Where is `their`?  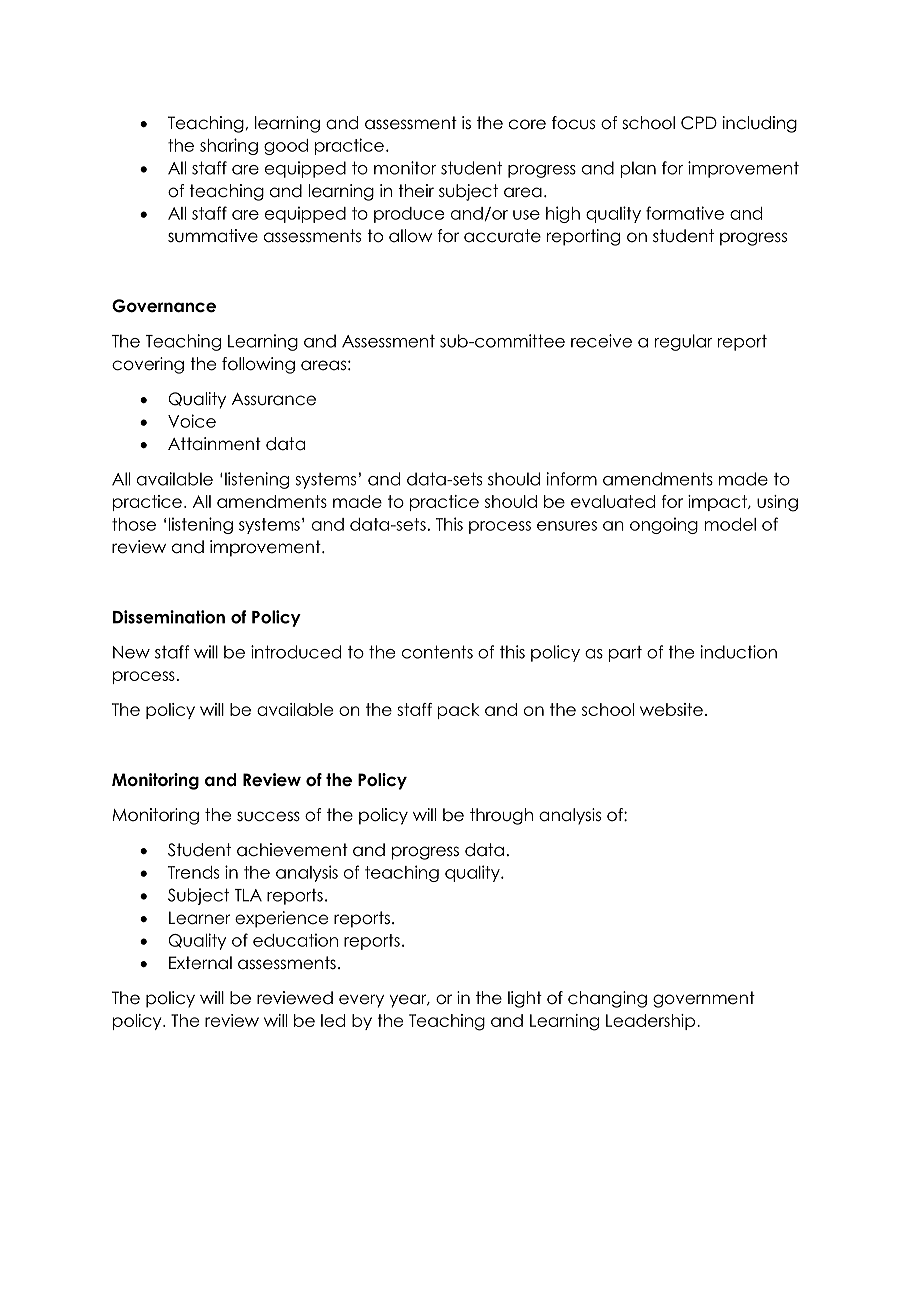
their is located at coordinates (416, 191).
